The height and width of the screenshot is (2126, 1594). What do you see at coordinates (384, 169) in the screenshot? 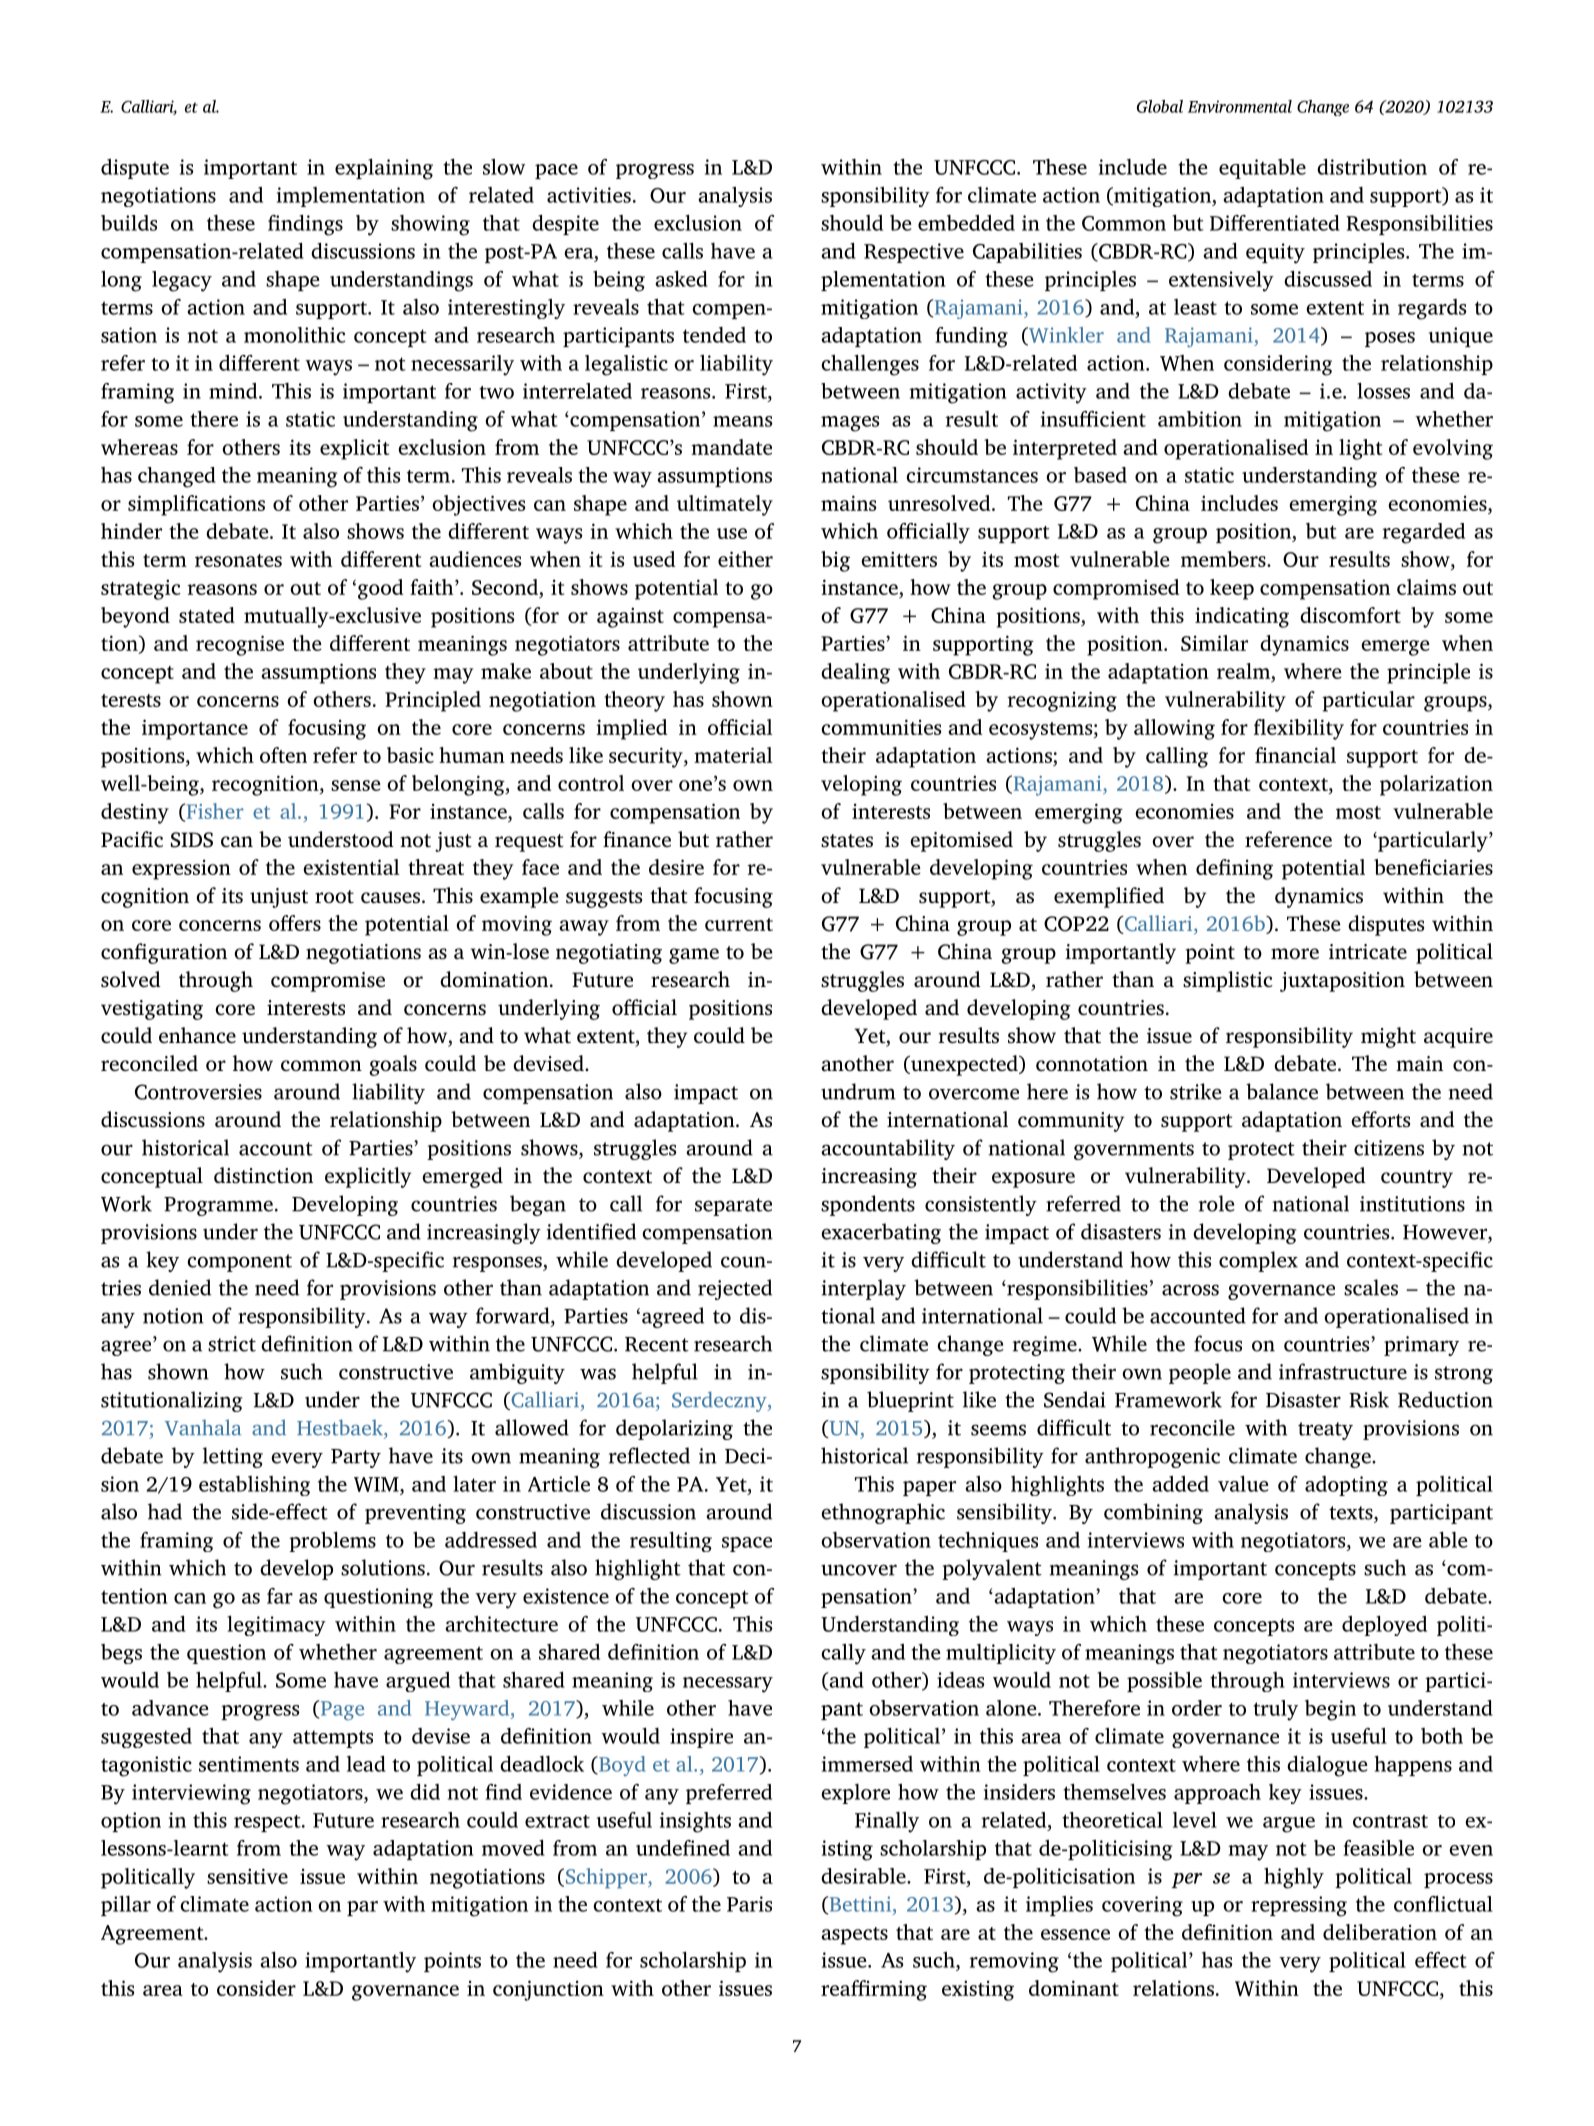
I see `explaining` at bounding box center [384, 169].
